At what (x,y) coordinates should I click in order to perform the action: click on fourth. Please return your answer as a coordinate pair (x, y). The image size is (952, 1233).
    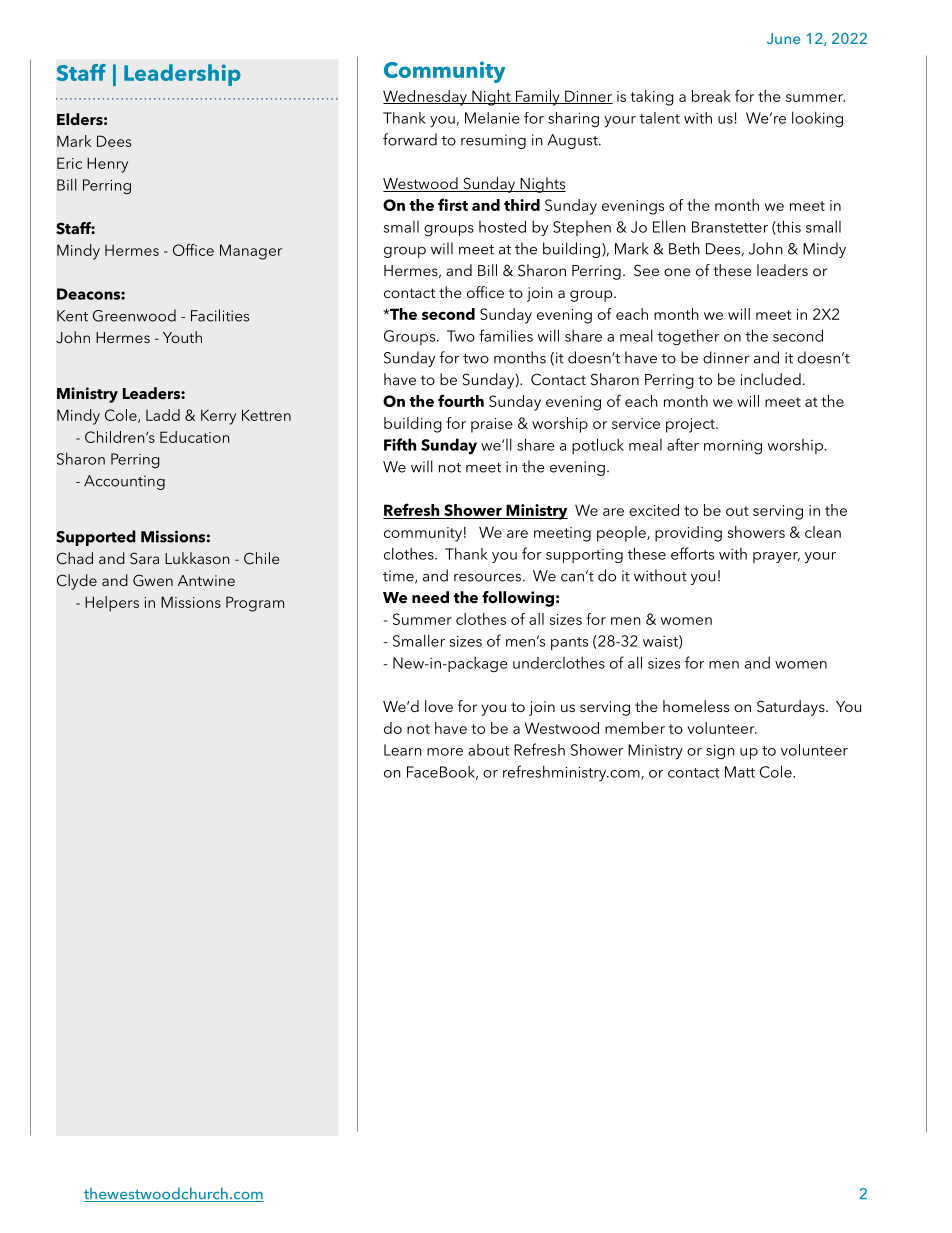
    Looking at the image, I should click on (461, 400).
